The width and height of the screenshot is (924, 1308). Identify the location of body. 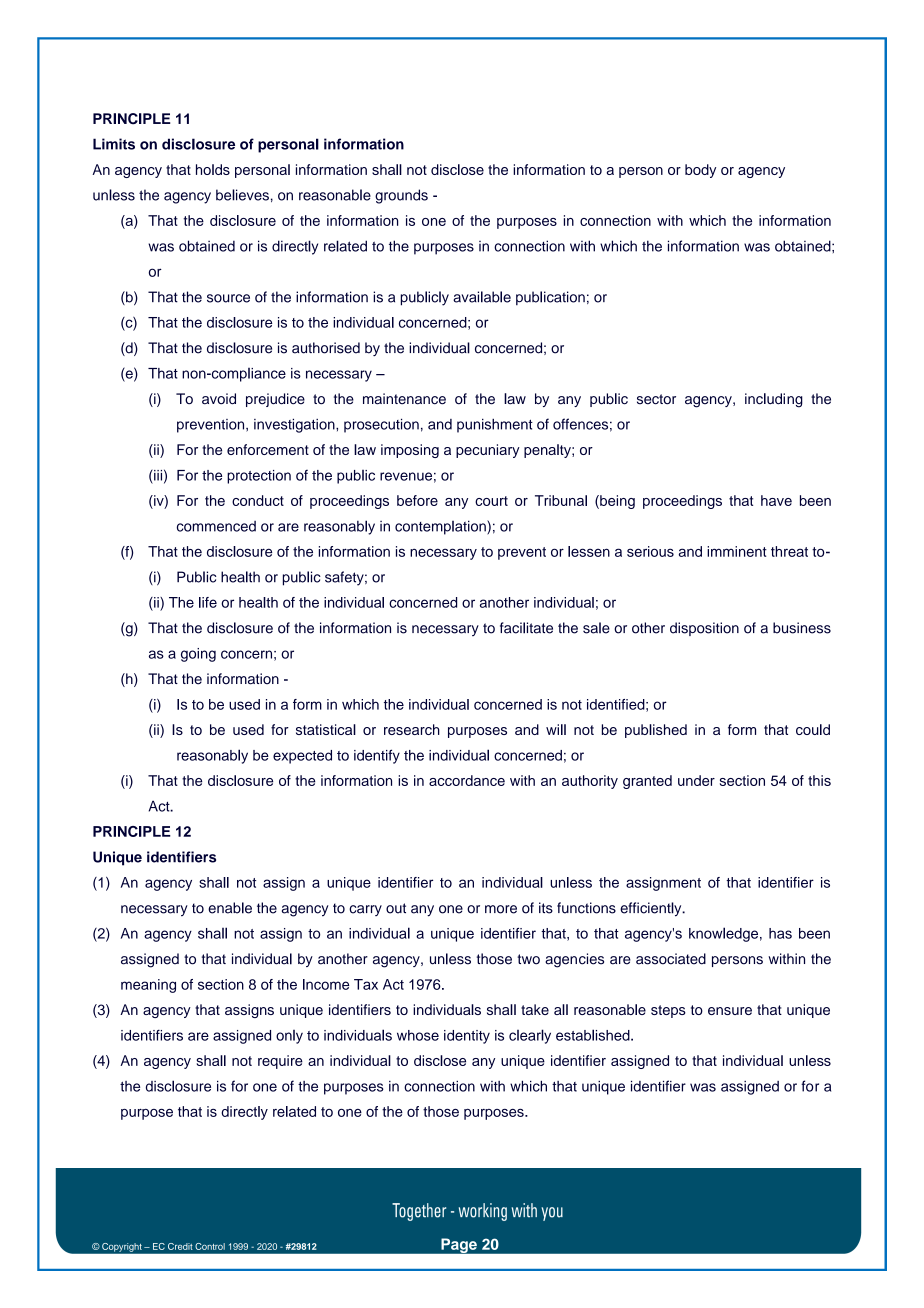
(700, 171).
